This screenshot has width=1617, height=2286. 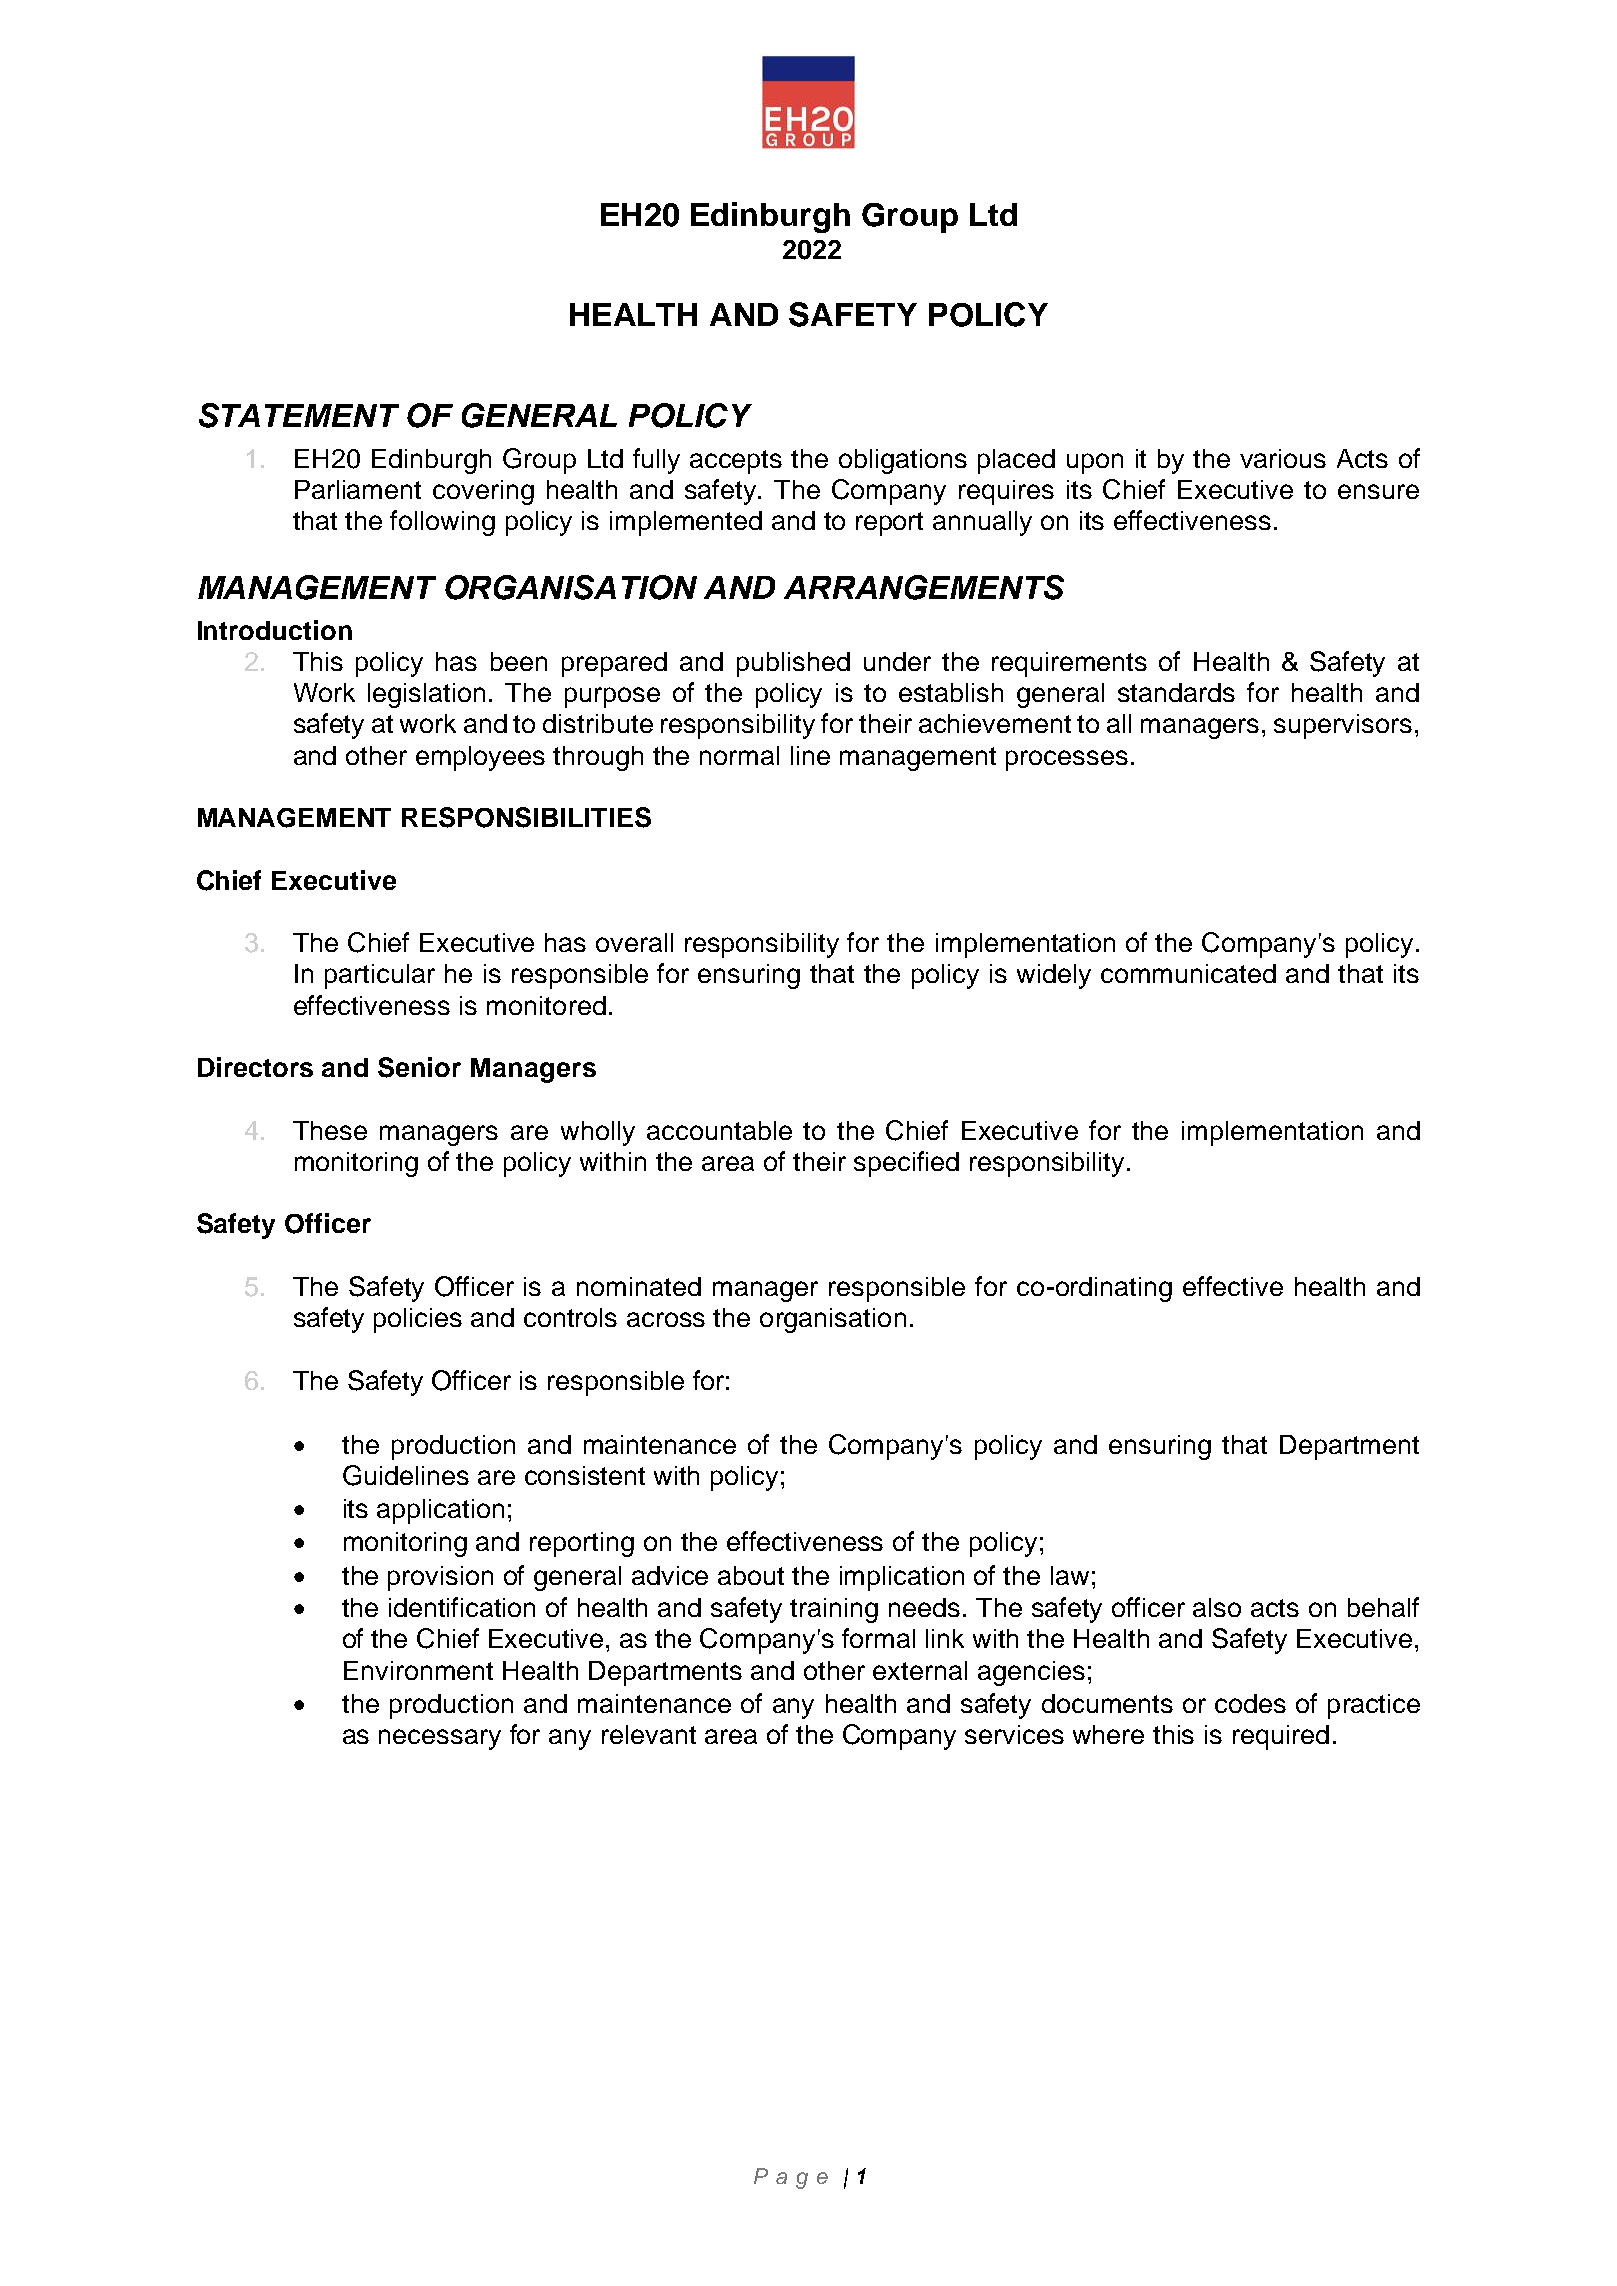 What do you see at coordinates (903, 461) in the screenshot?
I see `obligations` at bounding box center [903, 461].
